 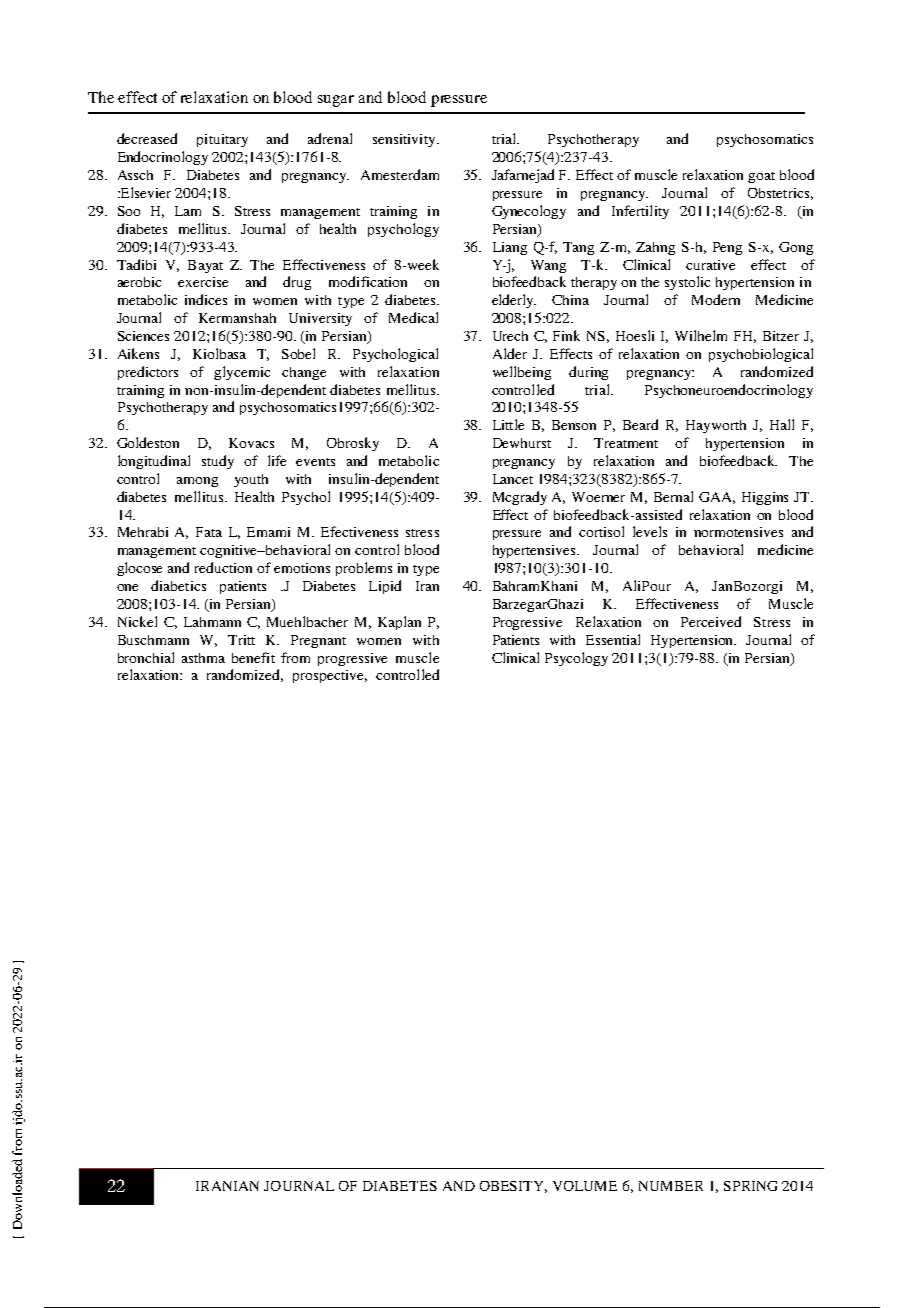 I want to click on wellbeing, so click(x=522, y=373).
